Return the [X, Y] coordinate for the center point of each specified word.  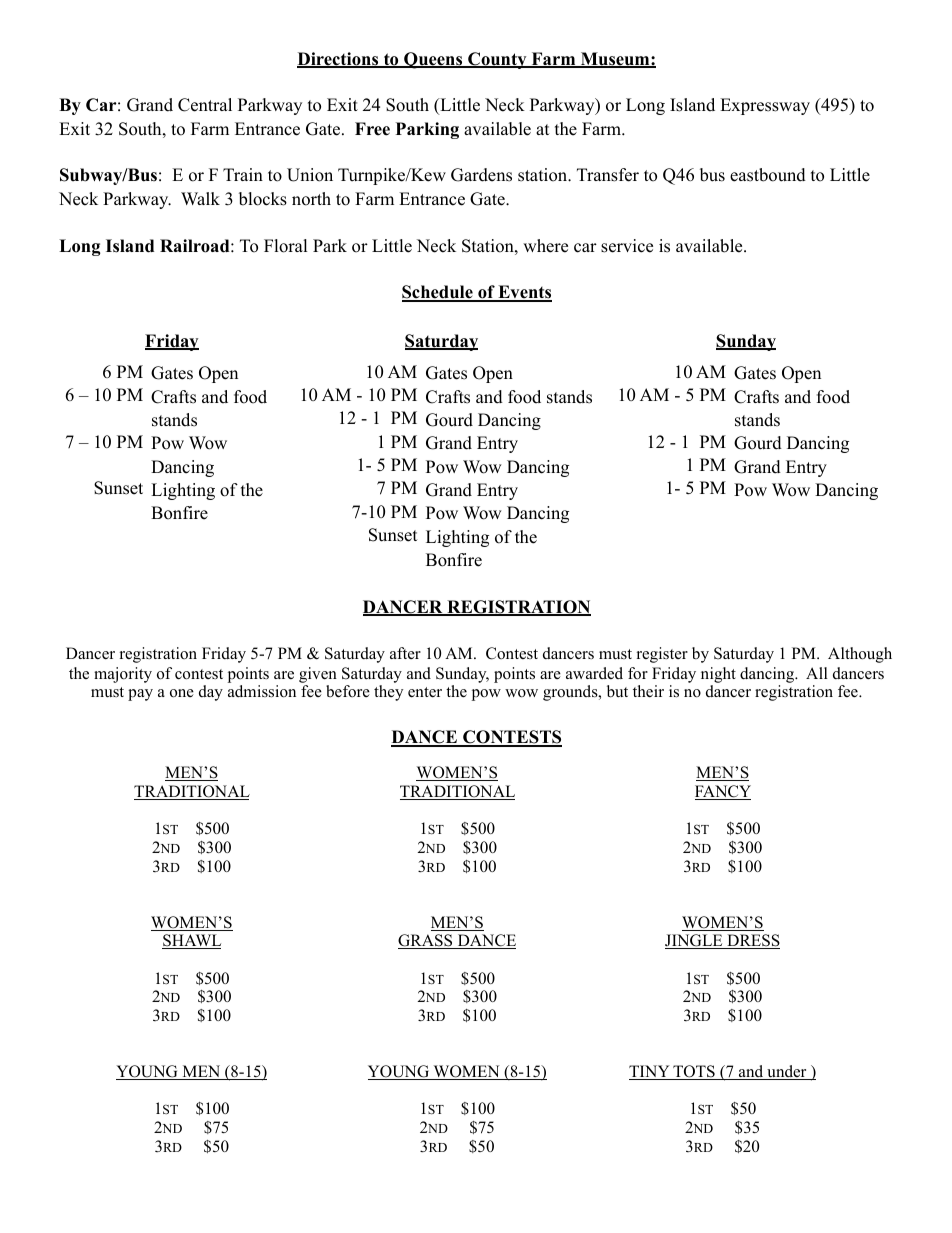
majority [123, 675]
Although [860, 655]
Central [205, 105]
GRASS [426, 941]
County [497, 60]
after [405, 653]
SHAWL [191, 941]
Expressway [765, 106]
